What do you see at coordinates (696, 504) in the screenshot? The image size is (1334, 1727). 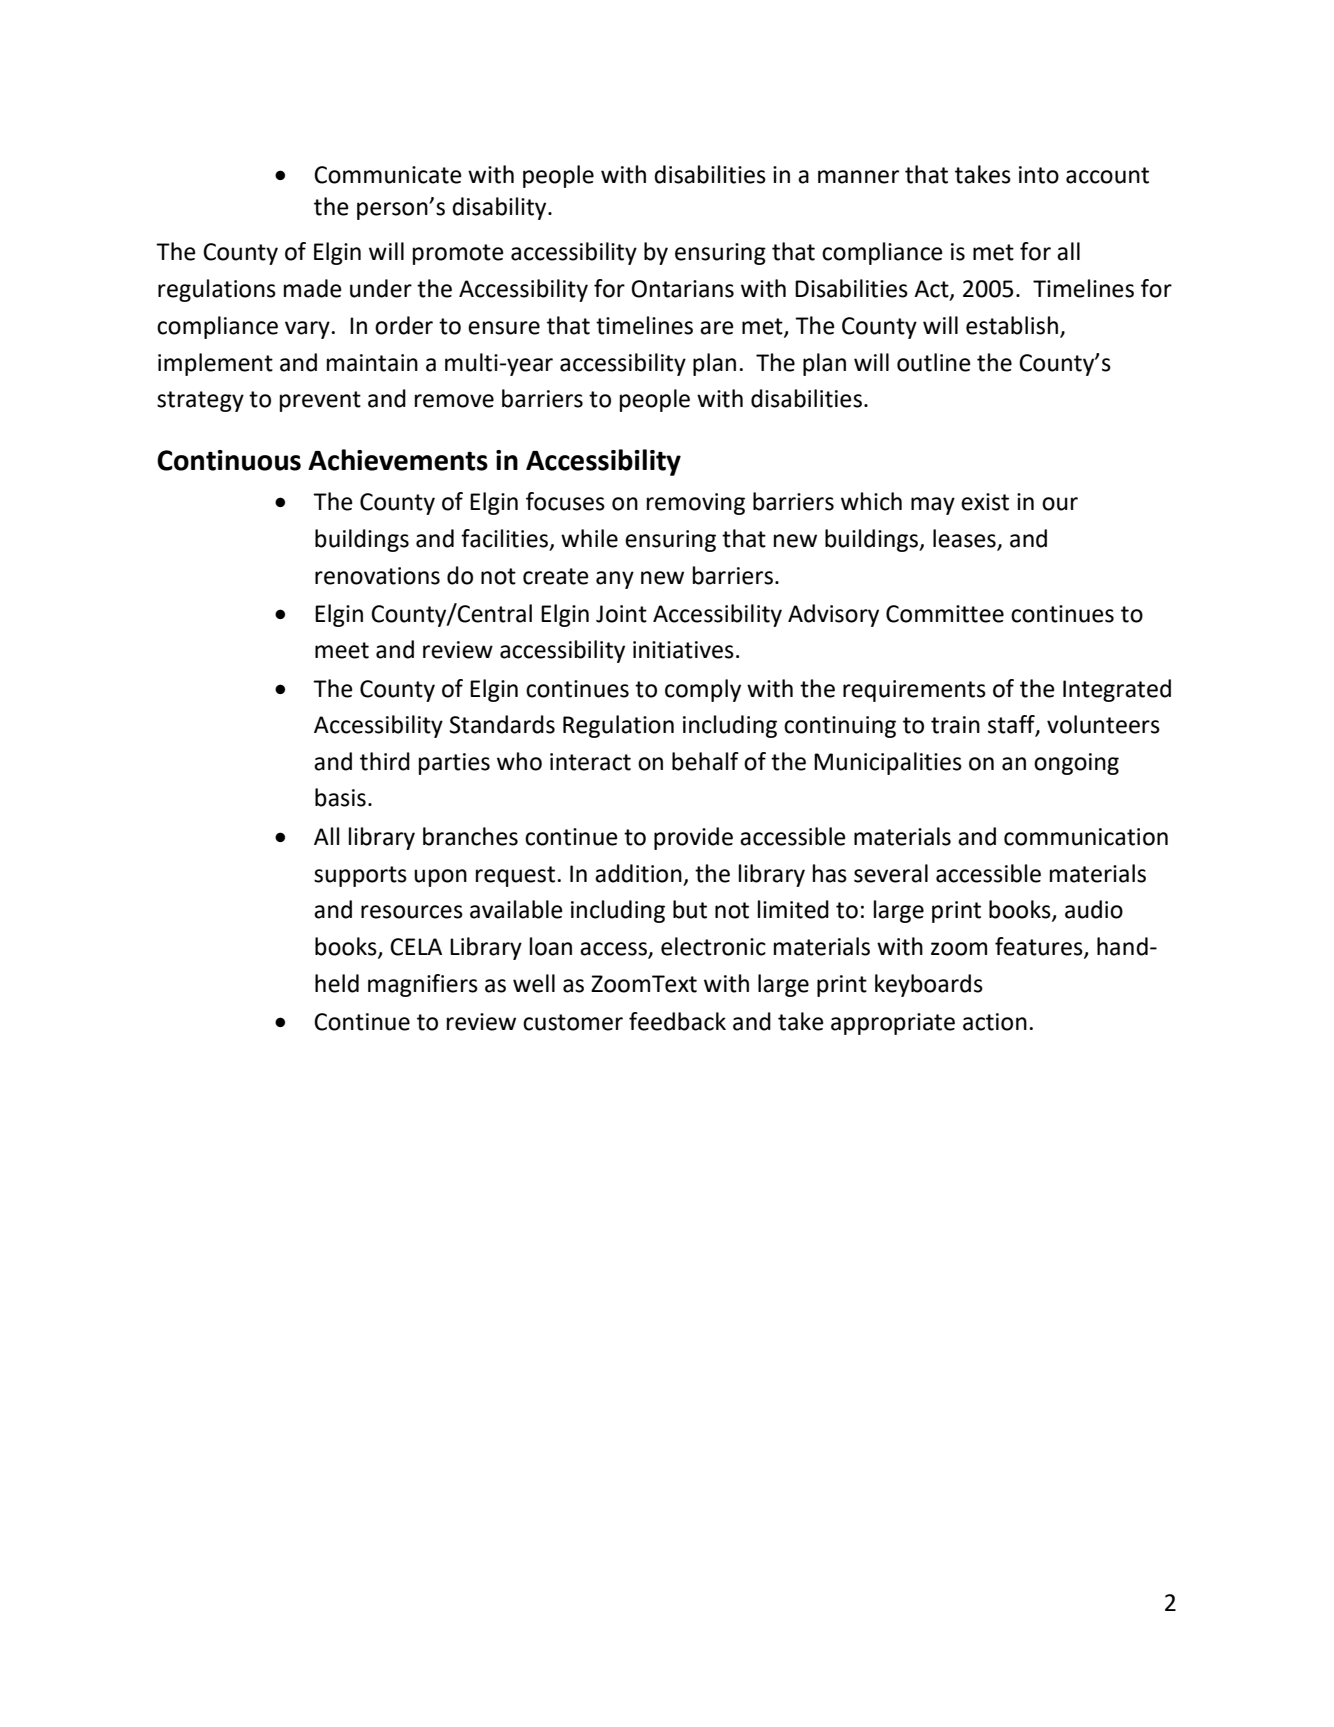 I see `removing` at bounding box center [696, 504].
